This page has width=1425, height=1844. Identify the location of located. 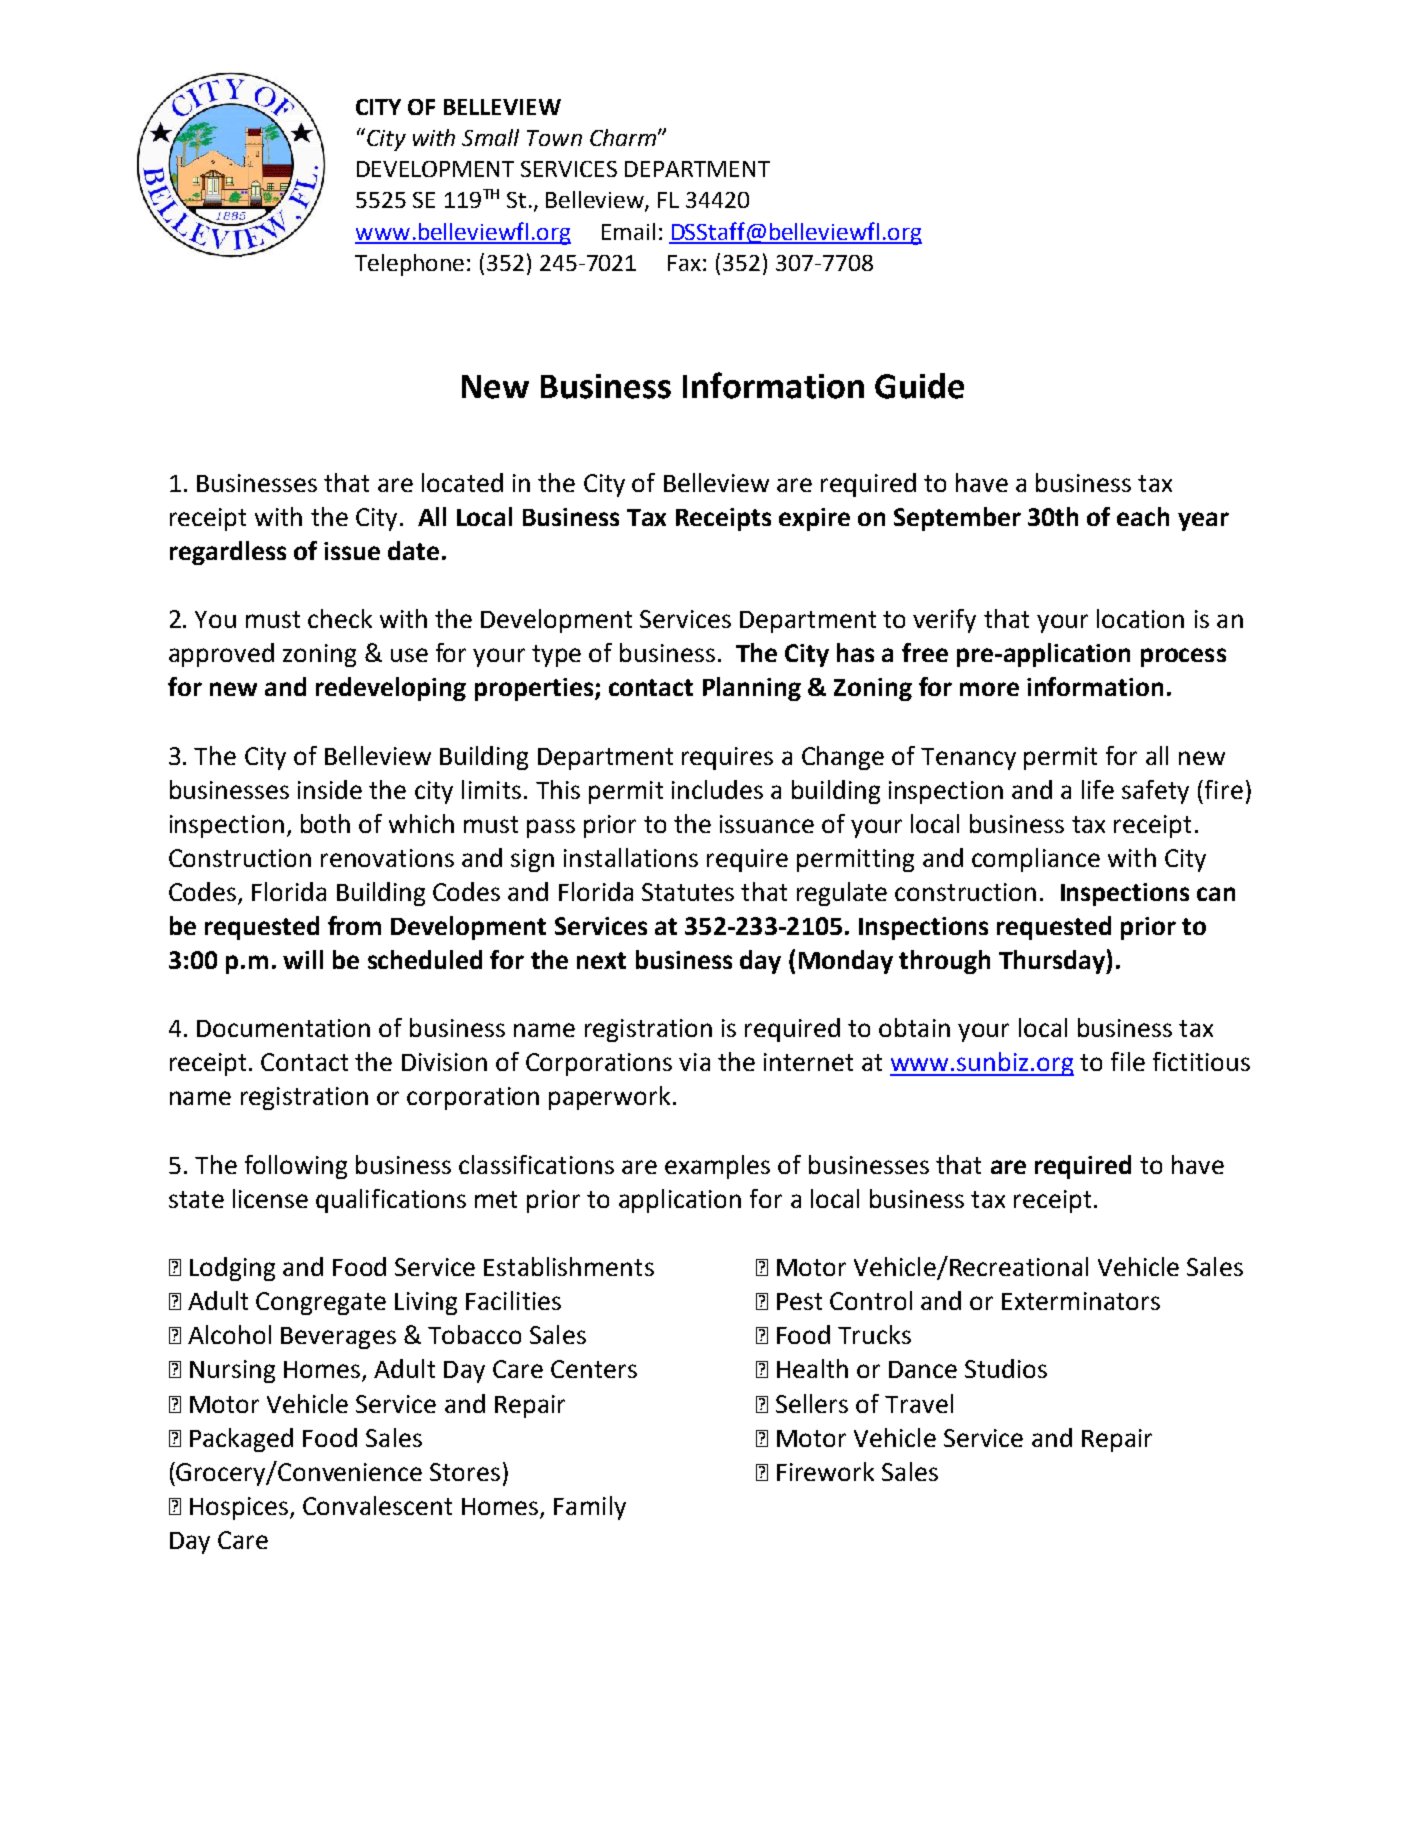
(462, 482).
